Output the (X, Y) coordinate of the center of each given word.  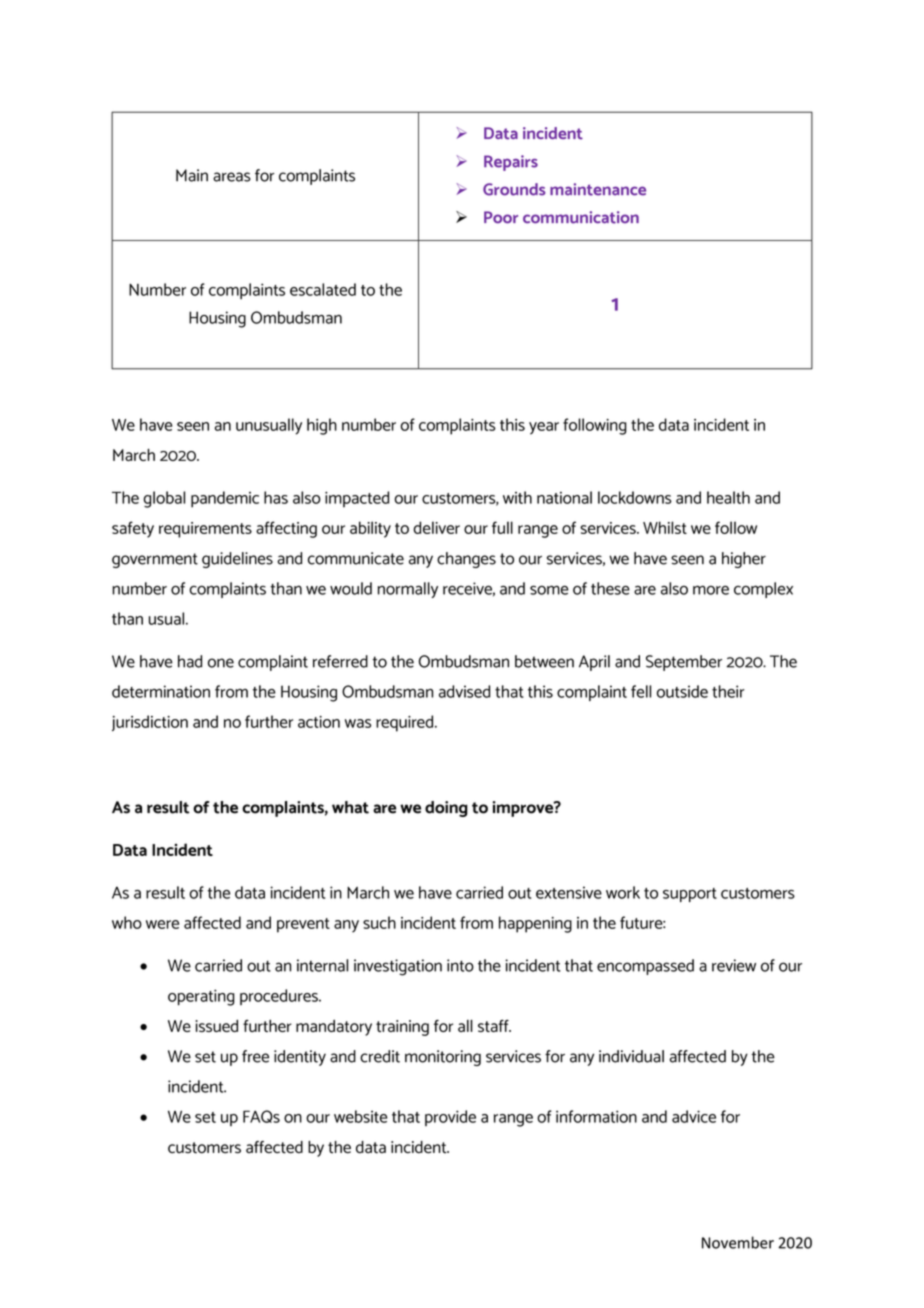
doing (446, 809)
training (402, 1028)
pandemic (225, 499)
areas (232, 177)
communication (581, 217)
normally (408, 590)
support (690, 895)
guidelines (237, 560)
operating (201, 997)
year (544, 428)
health (728, 497)
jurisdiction (150, 723)
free (255, 1056)
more (711, 590)
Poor (501, 217)
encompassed (645, 967)
